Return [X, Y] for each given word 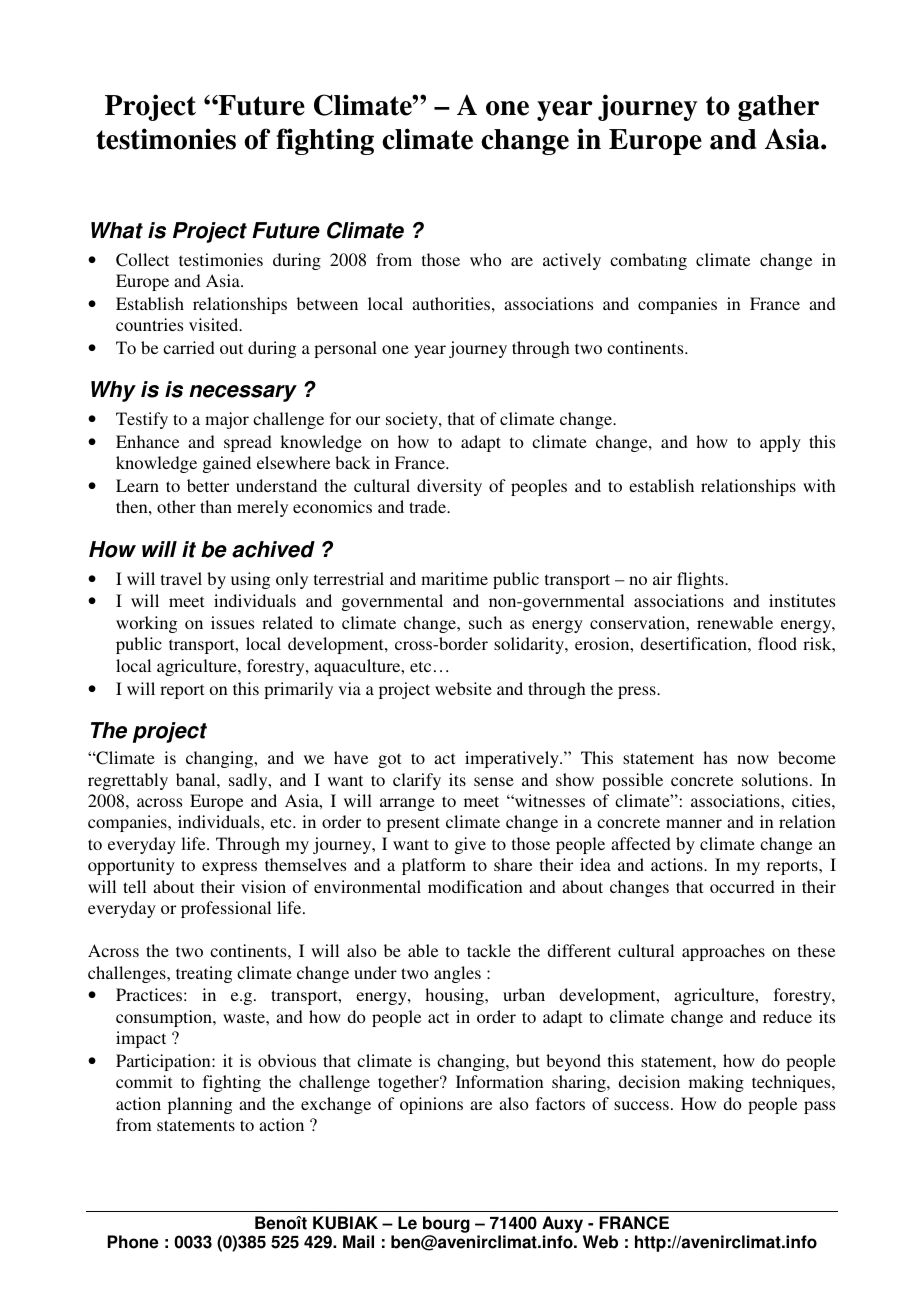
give [470, 845]
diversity [449, 487]
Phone [133, 1242]
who [486, 259]
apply [780, 443]
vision [263, 886]
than [216, 506]
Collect [142, 260]
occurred [742, 886]
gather [778, 108]
